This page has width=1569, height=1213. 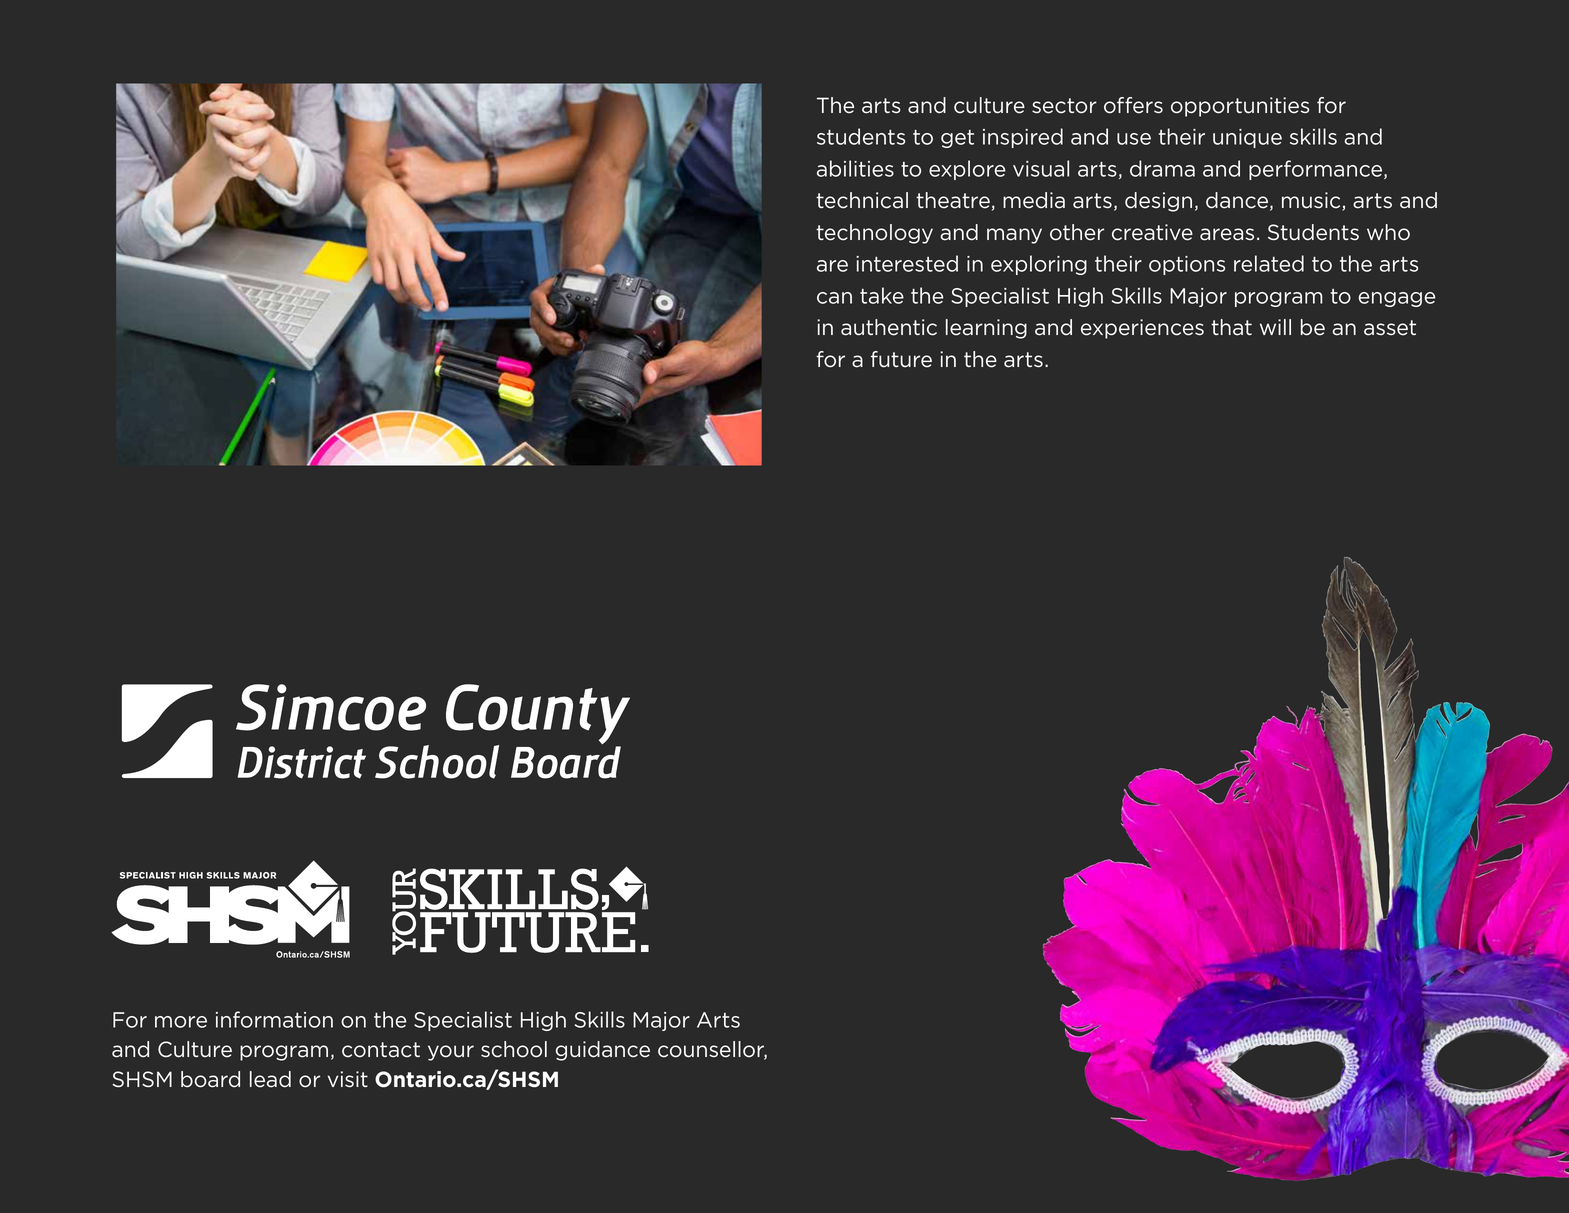 I want to click on unique, so click(x=1247, y=138).
